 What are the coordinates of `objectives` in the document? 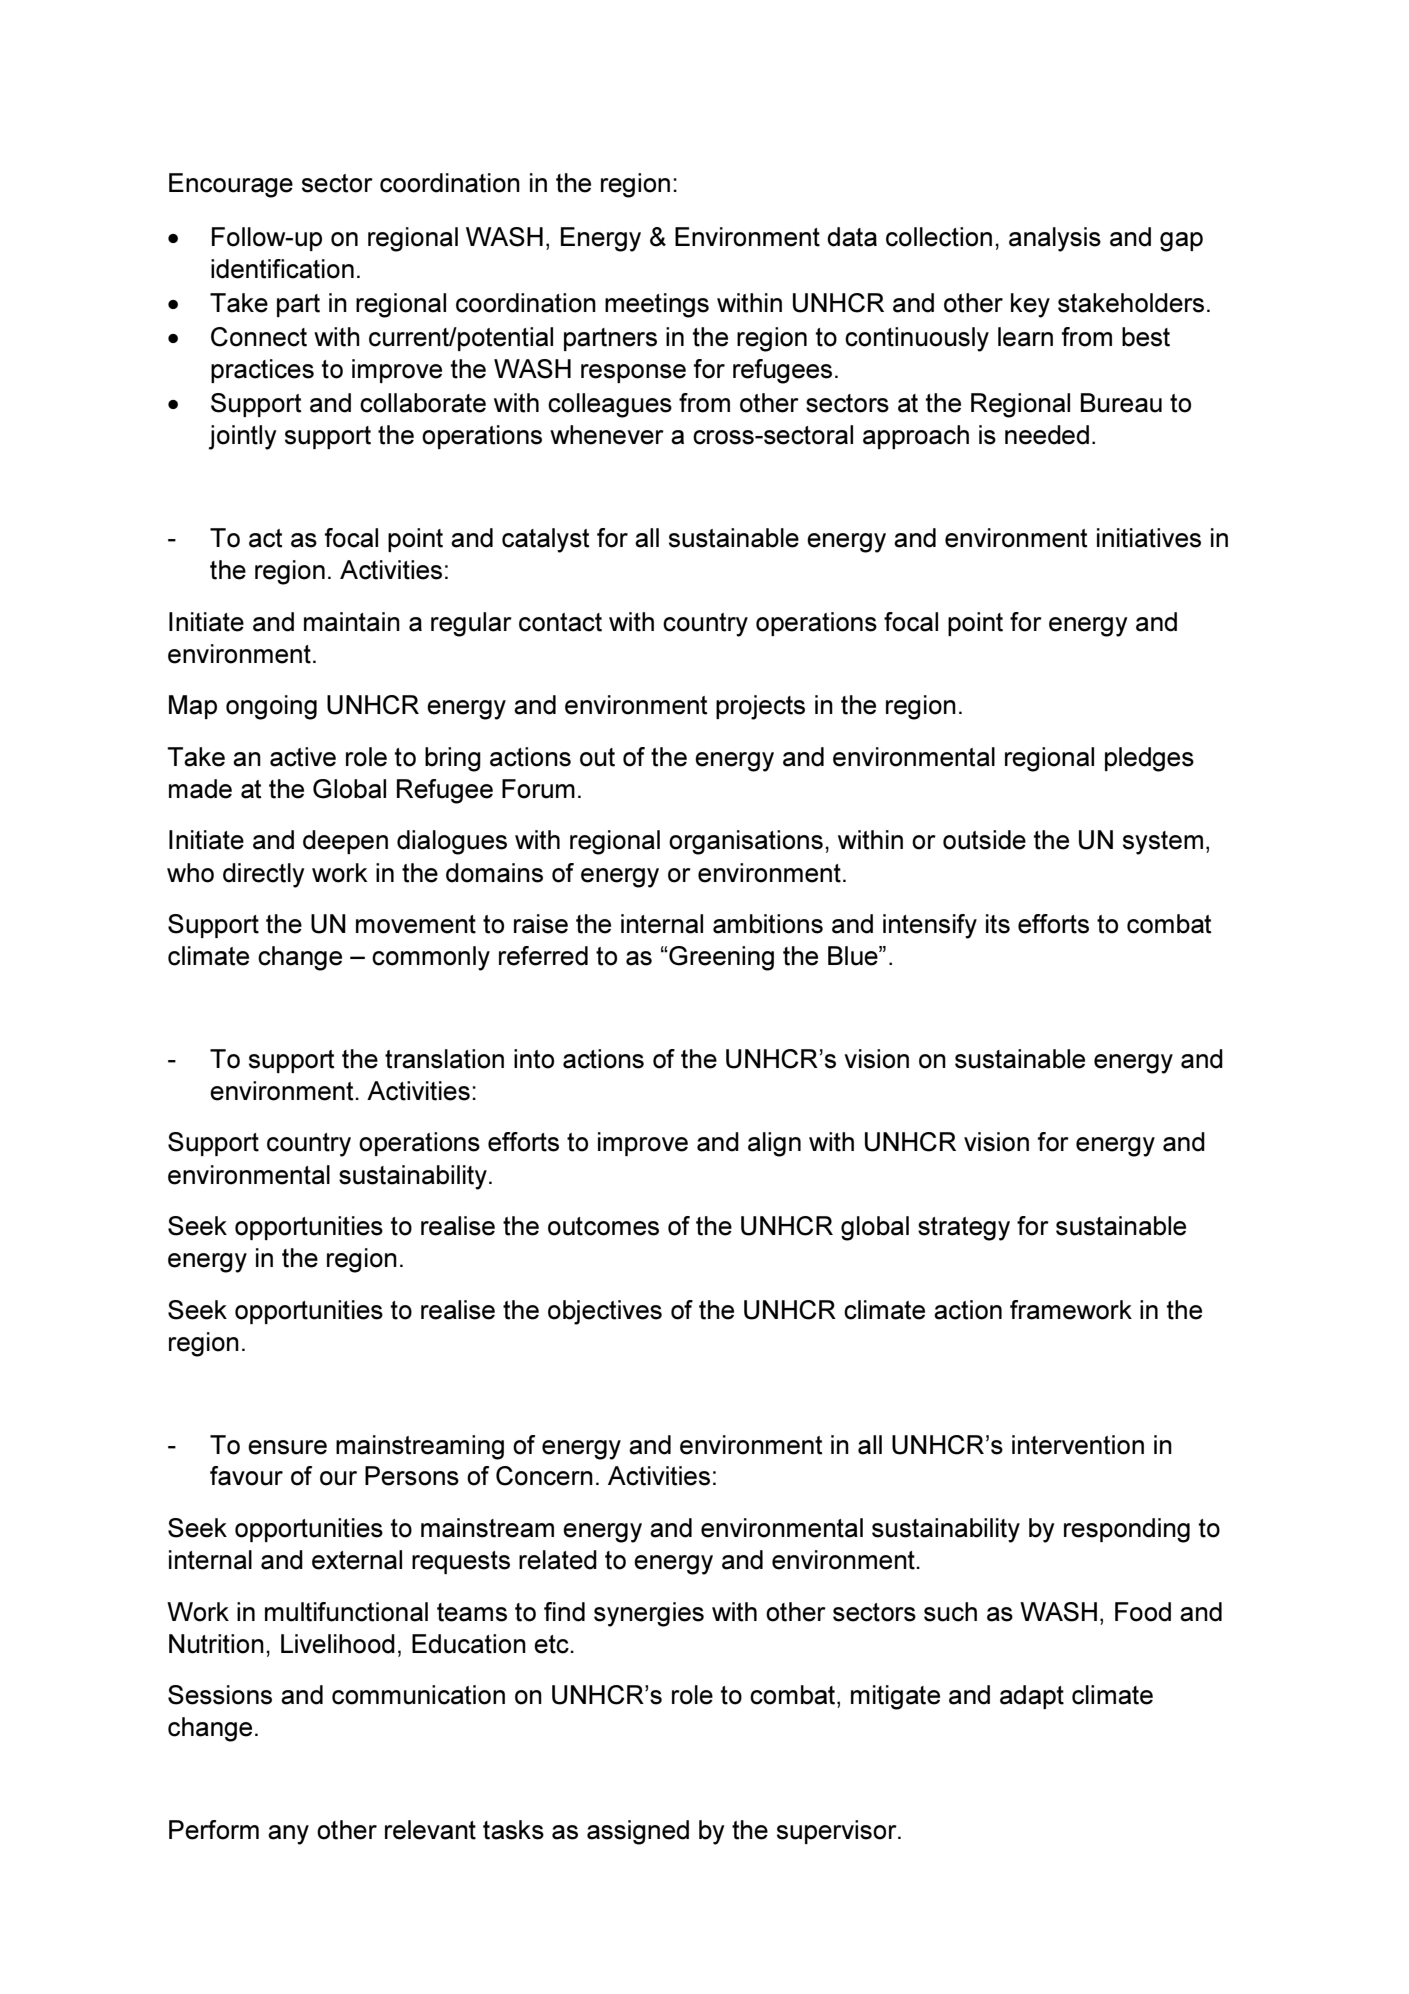 It's located at (605, 1312).
